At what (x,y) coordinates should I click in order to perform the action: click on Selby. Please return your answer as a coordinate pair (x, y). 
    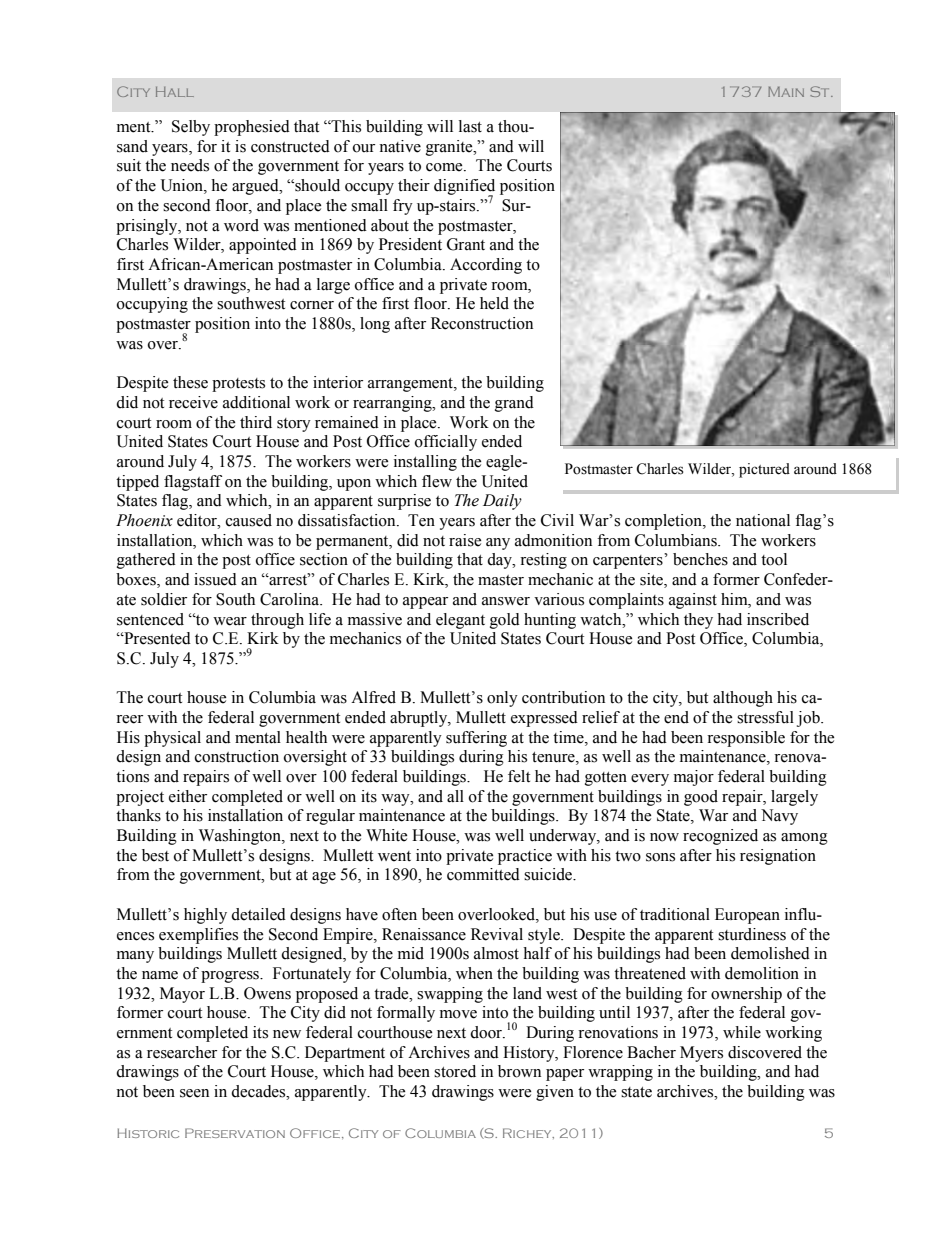
    Looking at the image, I should click on (191, 128).
